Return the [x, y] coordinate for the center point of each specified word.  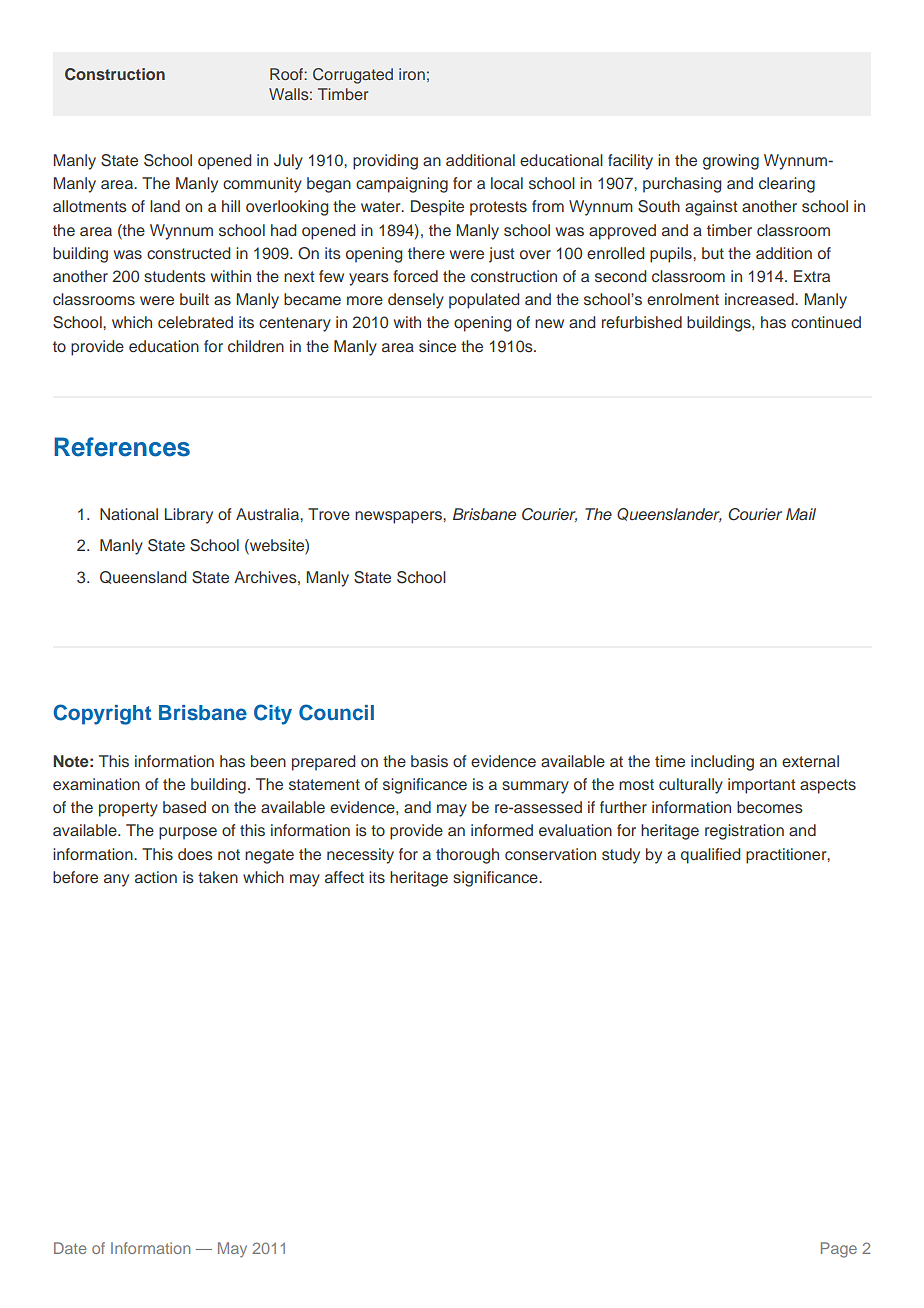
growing [731, 162]
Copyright [102, 714]
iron [412, 74]
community [262, 185]
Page [839, 1250]
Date [70, 1248]
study [621, 856]
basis [429, 761]
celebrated [195, 322]
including [722, 763]
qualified [710, 856]
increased [760, 299]
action [156, 877]
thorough [467, 856]
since [437, 346]
